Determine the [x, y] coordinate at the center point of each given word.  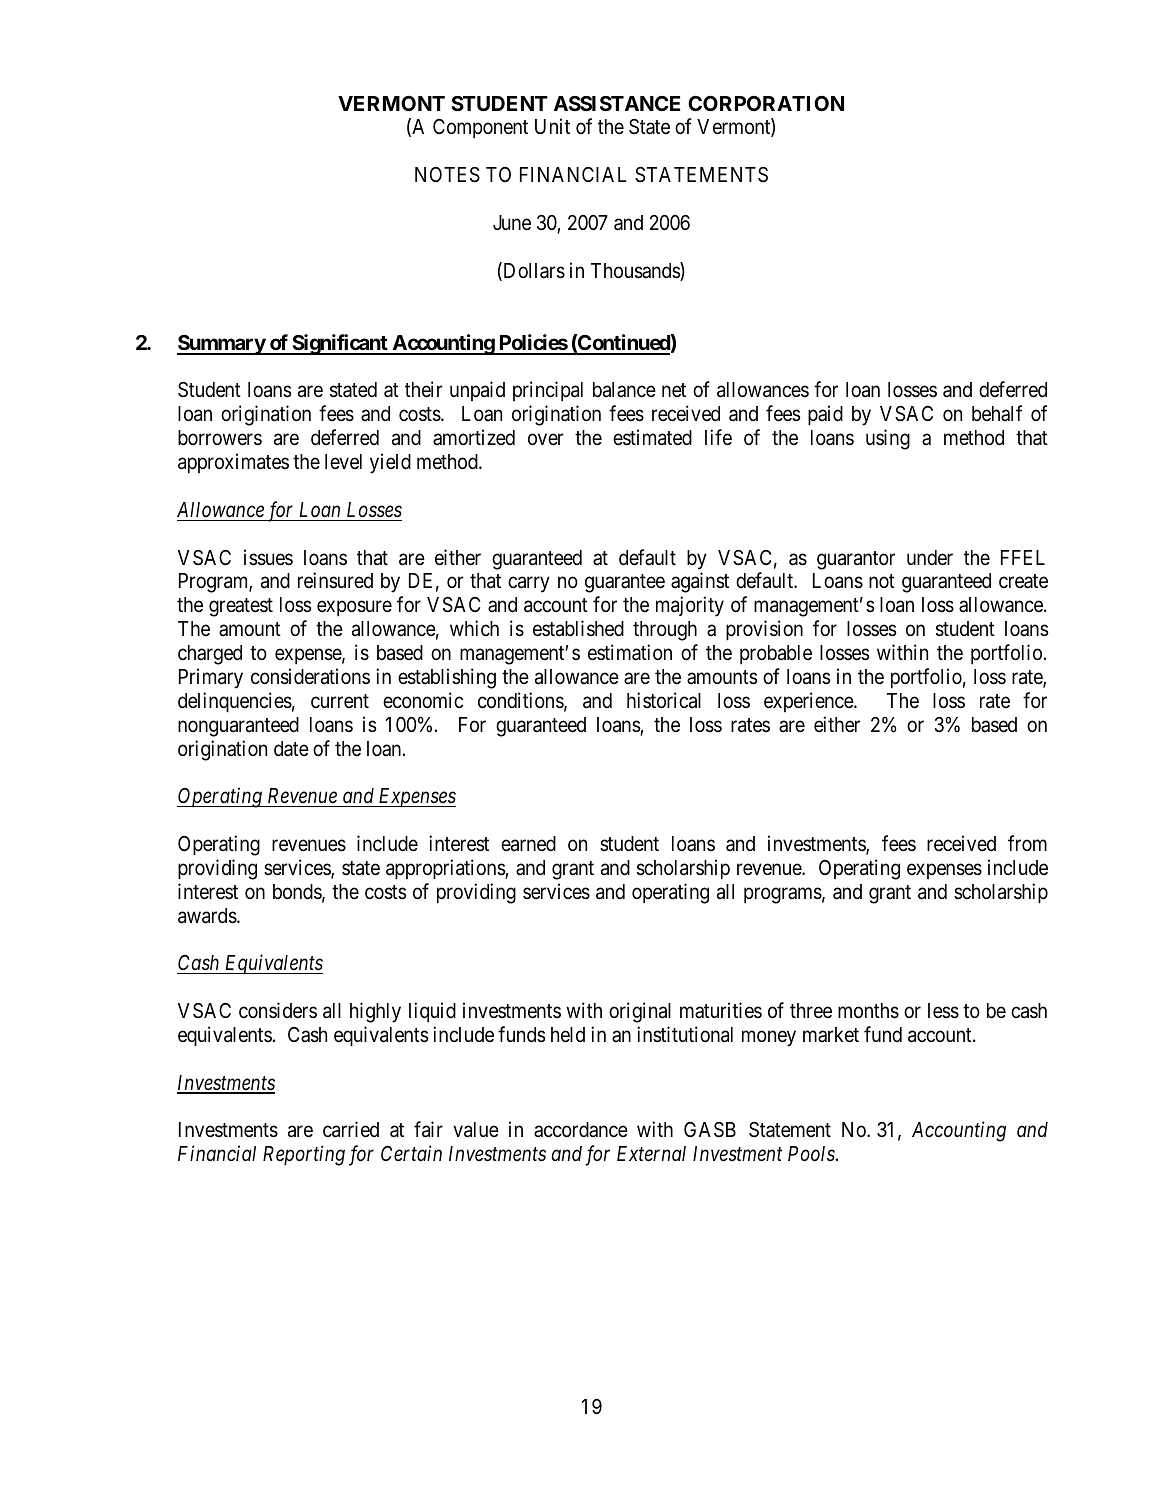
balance [624, 390]
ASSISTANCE [617, 103]
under [930, 558]
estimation [630, 652]
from [1027, 843]
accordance [581, 1130]
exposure [354, 609]
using [888, 439]
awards [207, 916]
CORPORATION [766, 103]
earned [528, 844]
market [831, 1035]
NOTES [447, 175]
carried [351, 1129]
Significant [340, 344]
